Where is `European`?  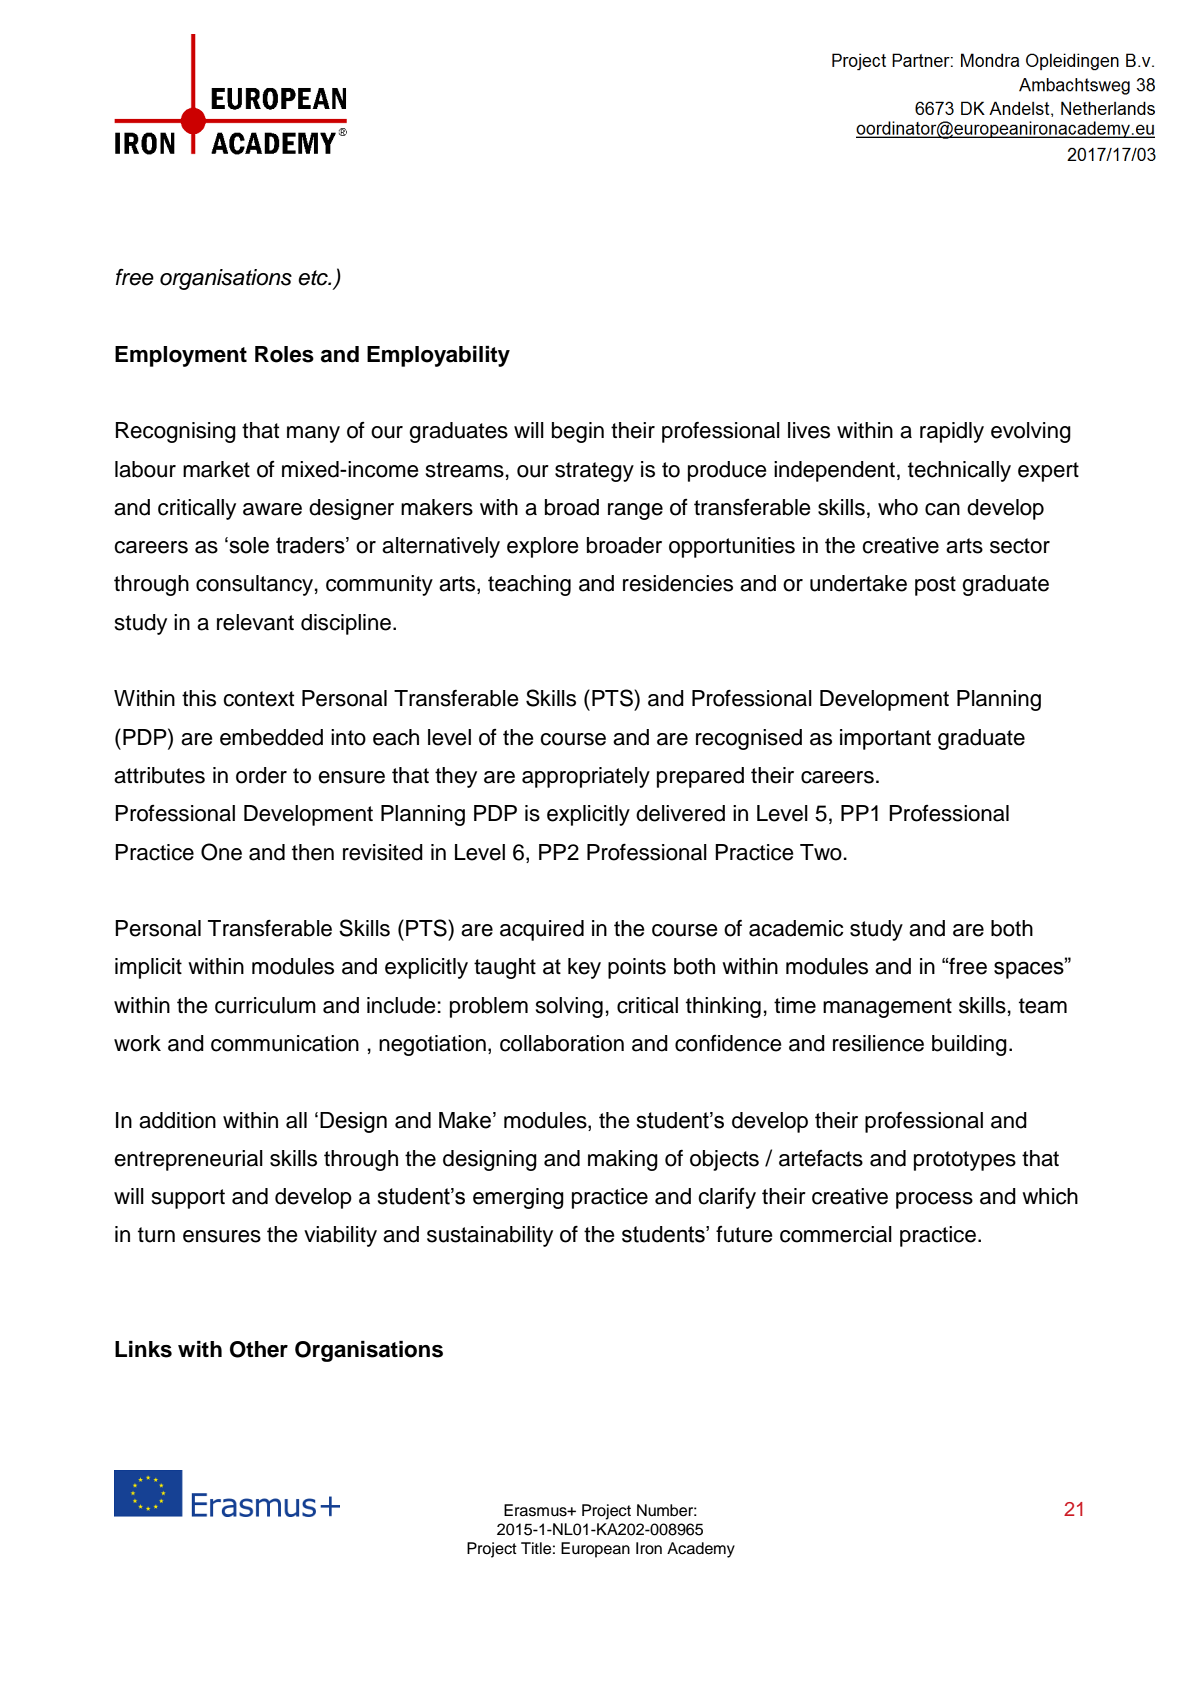
European is located at coordinates (595, 1550).
